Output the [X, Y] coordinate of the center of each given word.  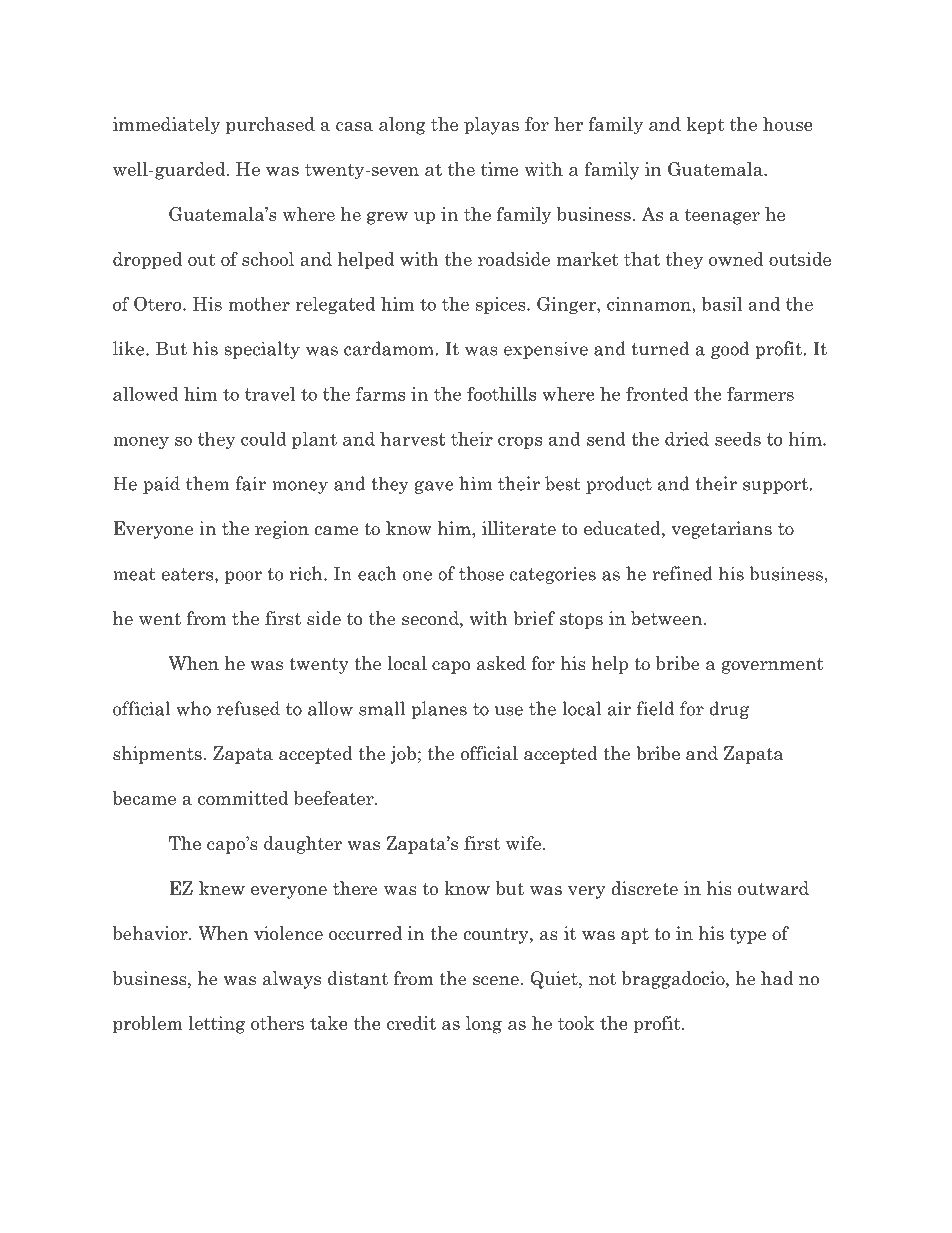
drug [729, 710]
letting [216, 1025]
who [193, 708]
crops [520, 442]
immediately [166, 126]
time [499, 169]
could [264, 439]
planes [439, 710]
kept [705, 126]
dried [687, 439]
